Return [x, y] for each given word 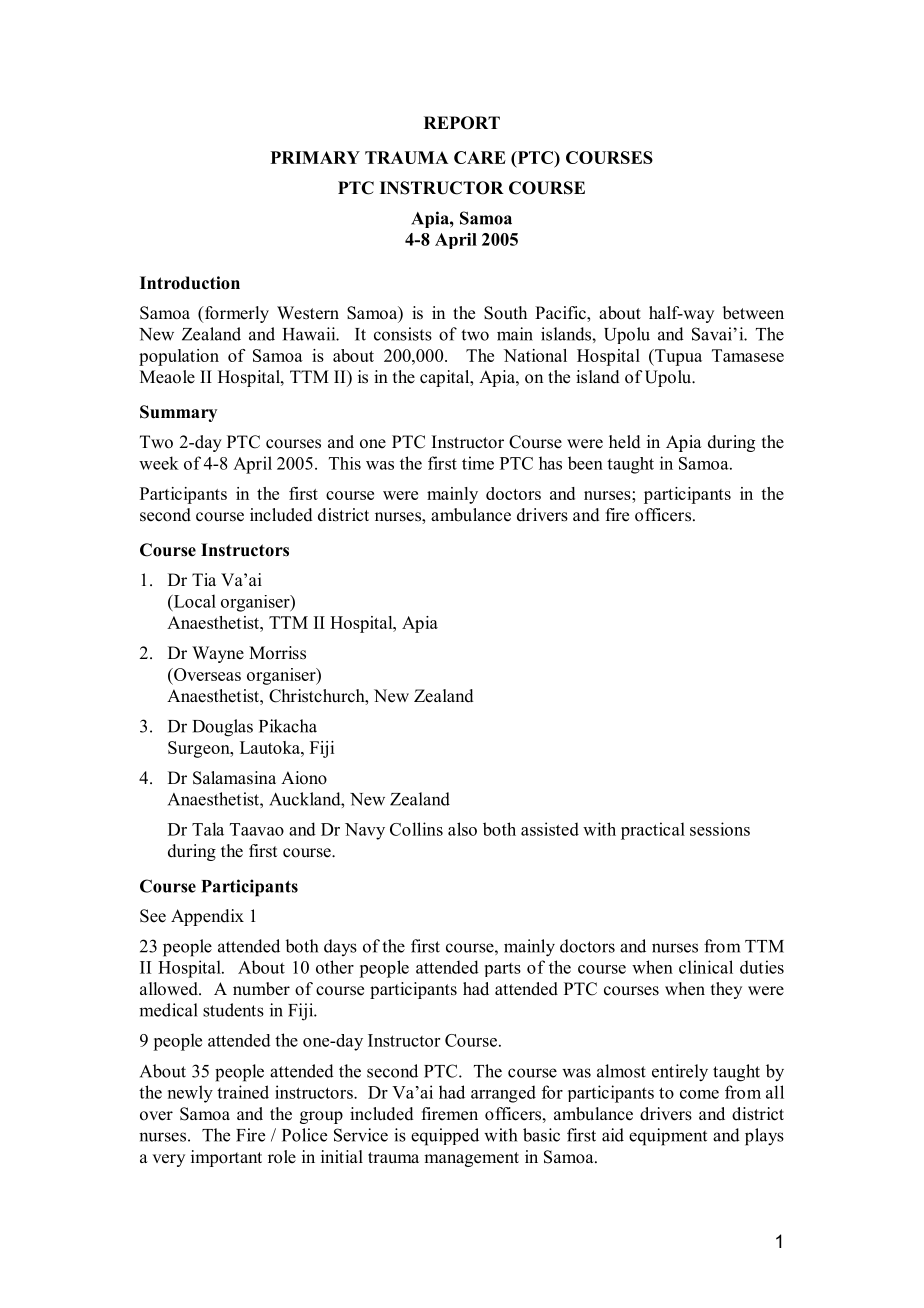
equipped [445, 1137]
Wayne [218, 654]
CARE [480, 157]
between [753, 313]
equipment [668, 1137]
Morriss [277, 653]
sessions [720, 829]
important [226, 1158]
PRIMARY [315, 157]
